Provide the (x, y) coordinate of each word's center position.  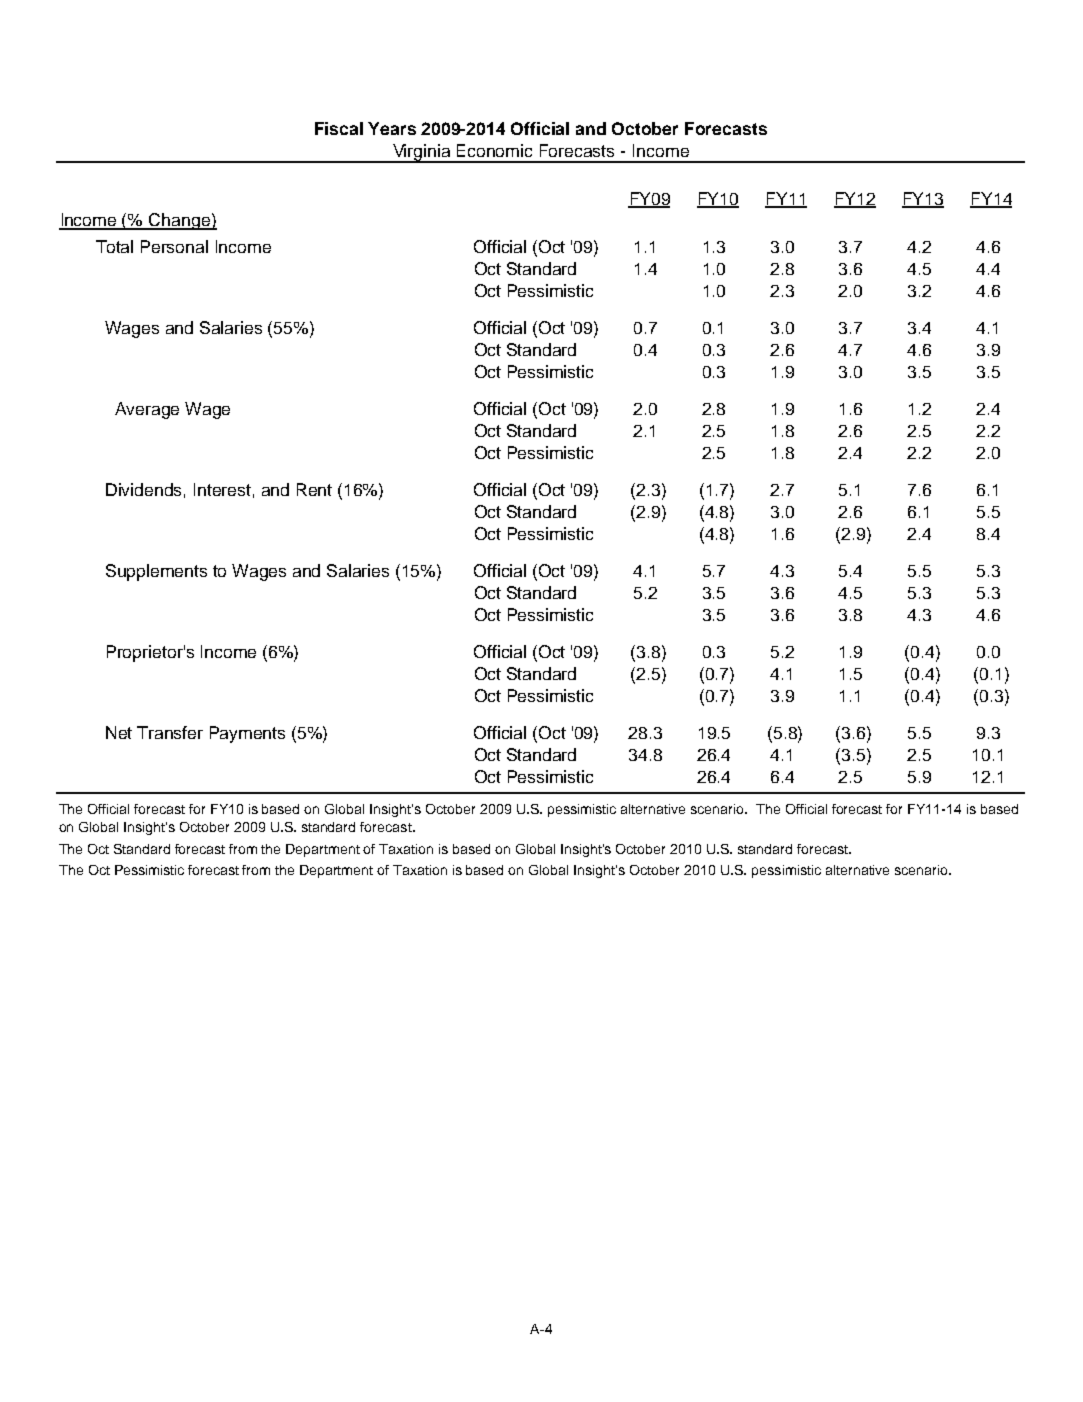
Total (114, 246)
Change (179, 221)
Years (392, 128)
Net (119, 732)
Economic (494, 150)
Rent (314, 489)
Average (147, 410)
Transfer (170, 732)
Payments (247, 734)
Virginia (422, 153)
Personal (174, 246)
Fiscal (339, 128)
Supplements (156, 572)
